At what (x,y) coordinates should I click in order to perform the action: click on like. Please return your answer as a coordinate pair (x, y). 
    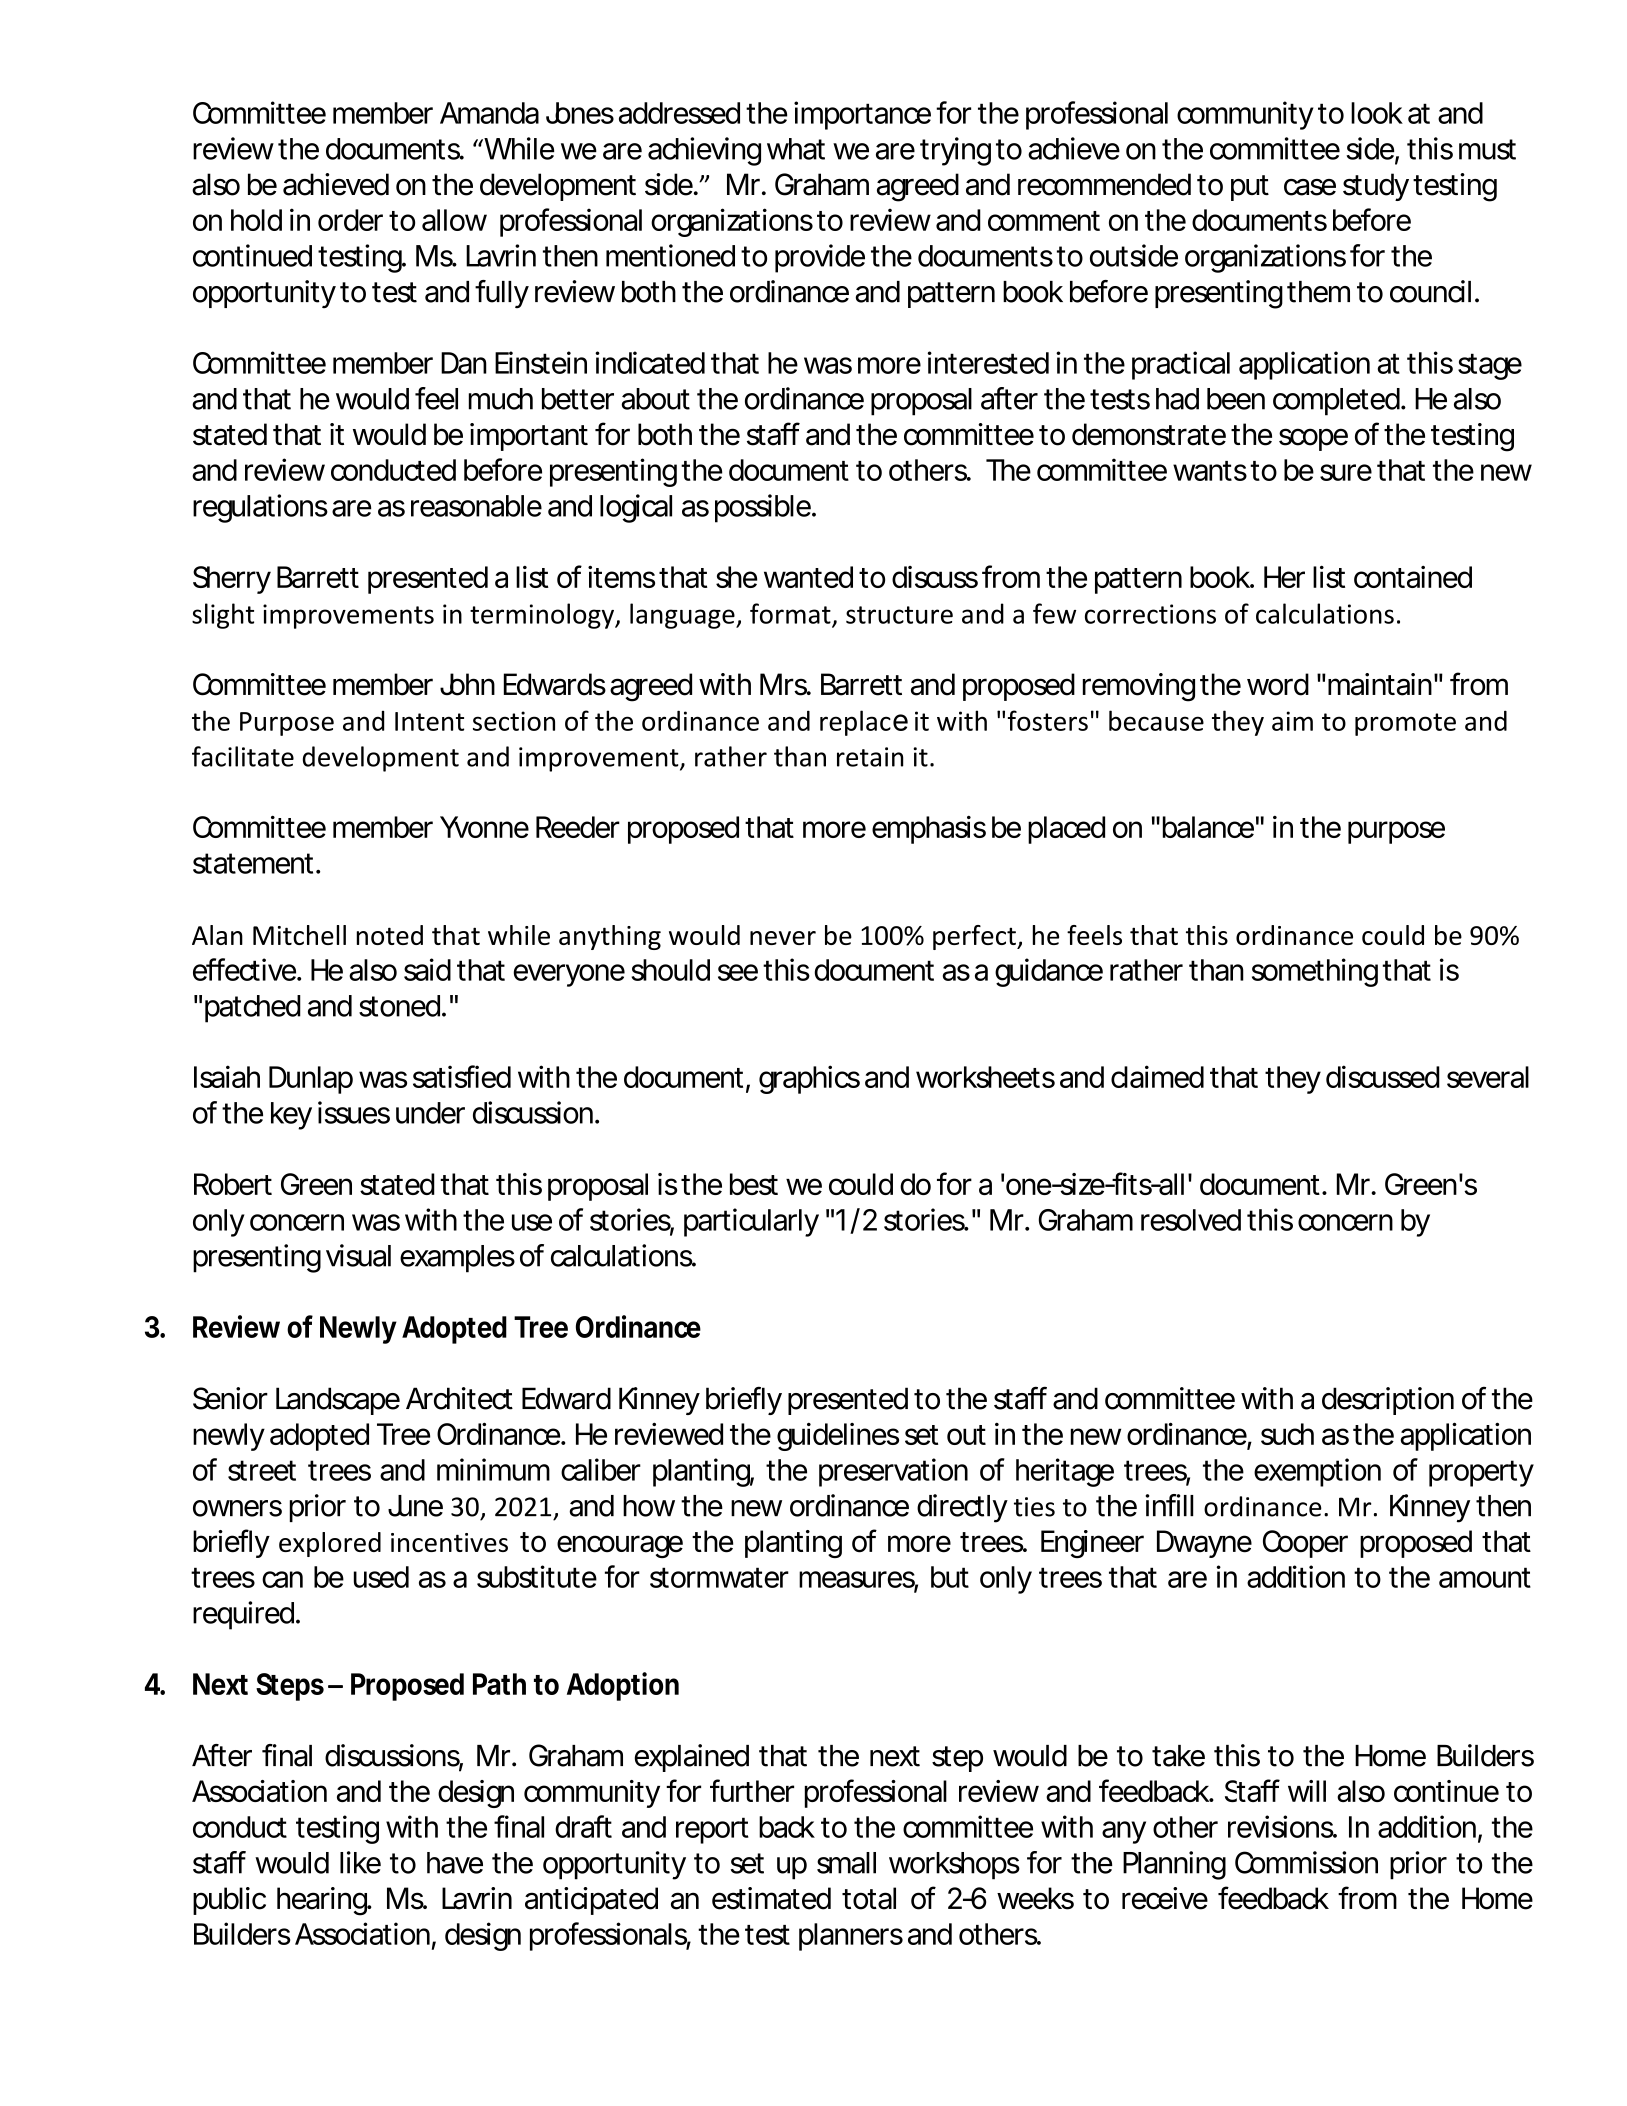
    Looking at the image, I should click on (360, 1862).
